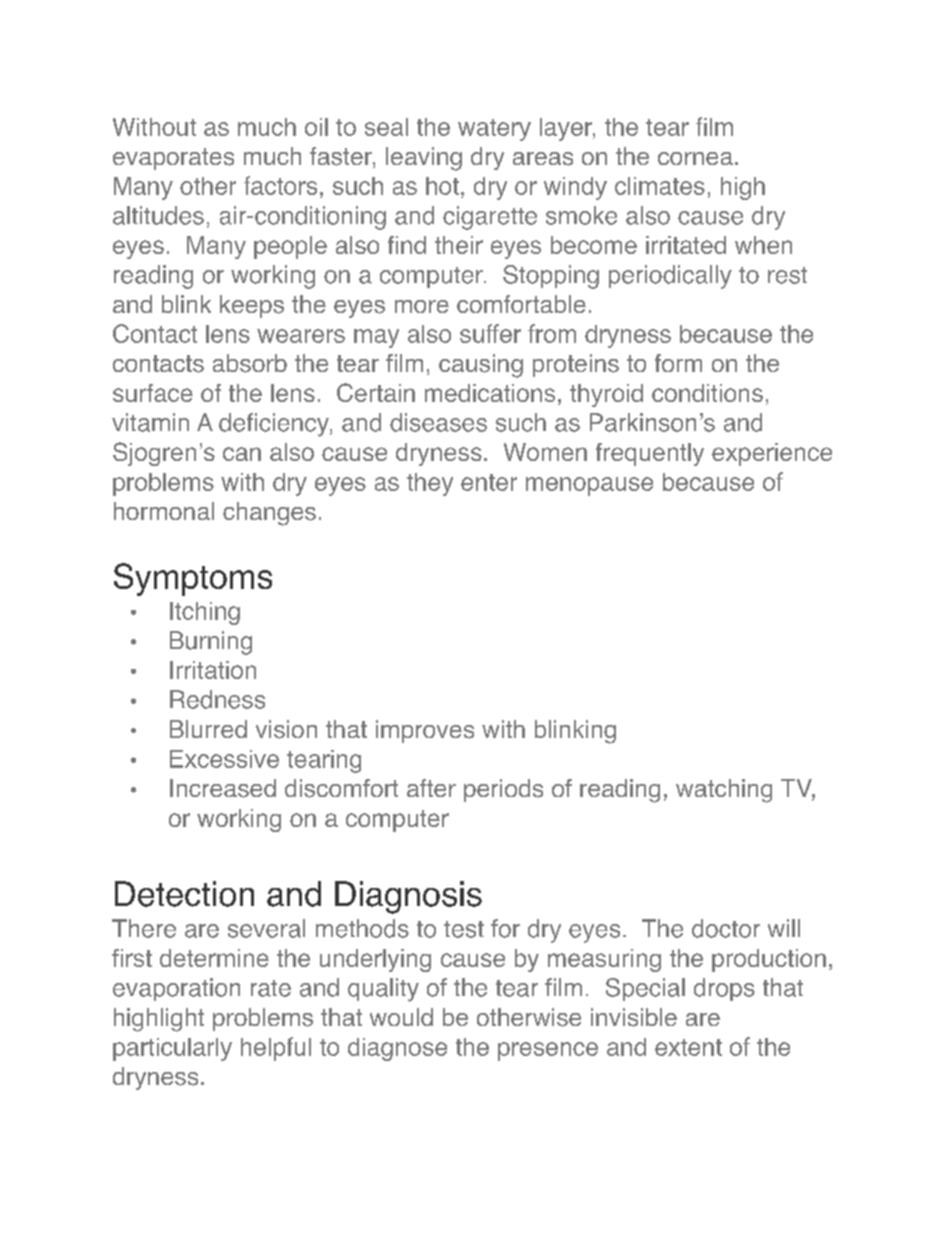 This document has height=1233, width=952. What do you see at coordinates (589, 486) in the document?
I see `menopause` at bounding box center [589, 486].
